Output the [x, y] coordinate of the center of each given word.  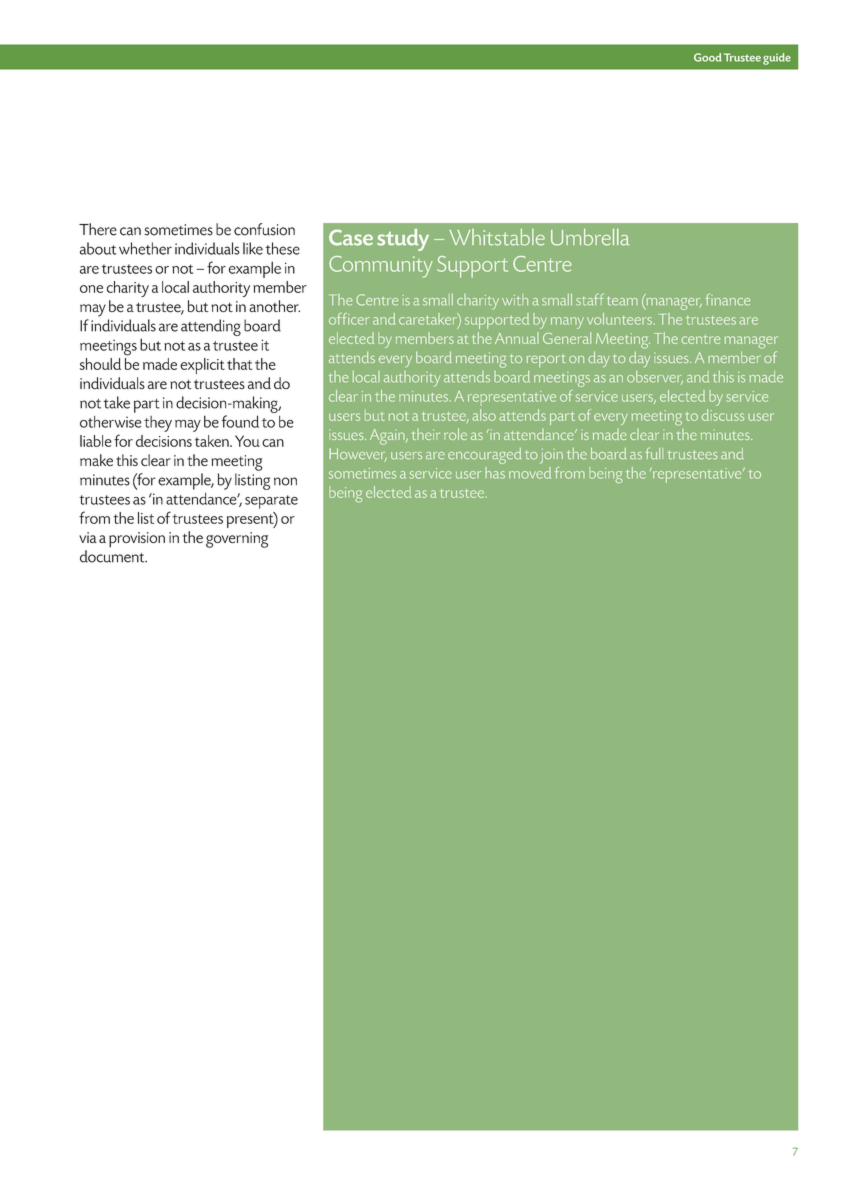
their [426, 434]
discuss [723, 415]
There [98, 229]
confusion [264, 229]
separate [271, 502]
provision [137, 540]
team [622, 301]
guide [777, 59]
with [515, 300]
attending [211, 327]
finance [727, 299]
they [158, 424]
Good [707, 57]
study [403, 240]
